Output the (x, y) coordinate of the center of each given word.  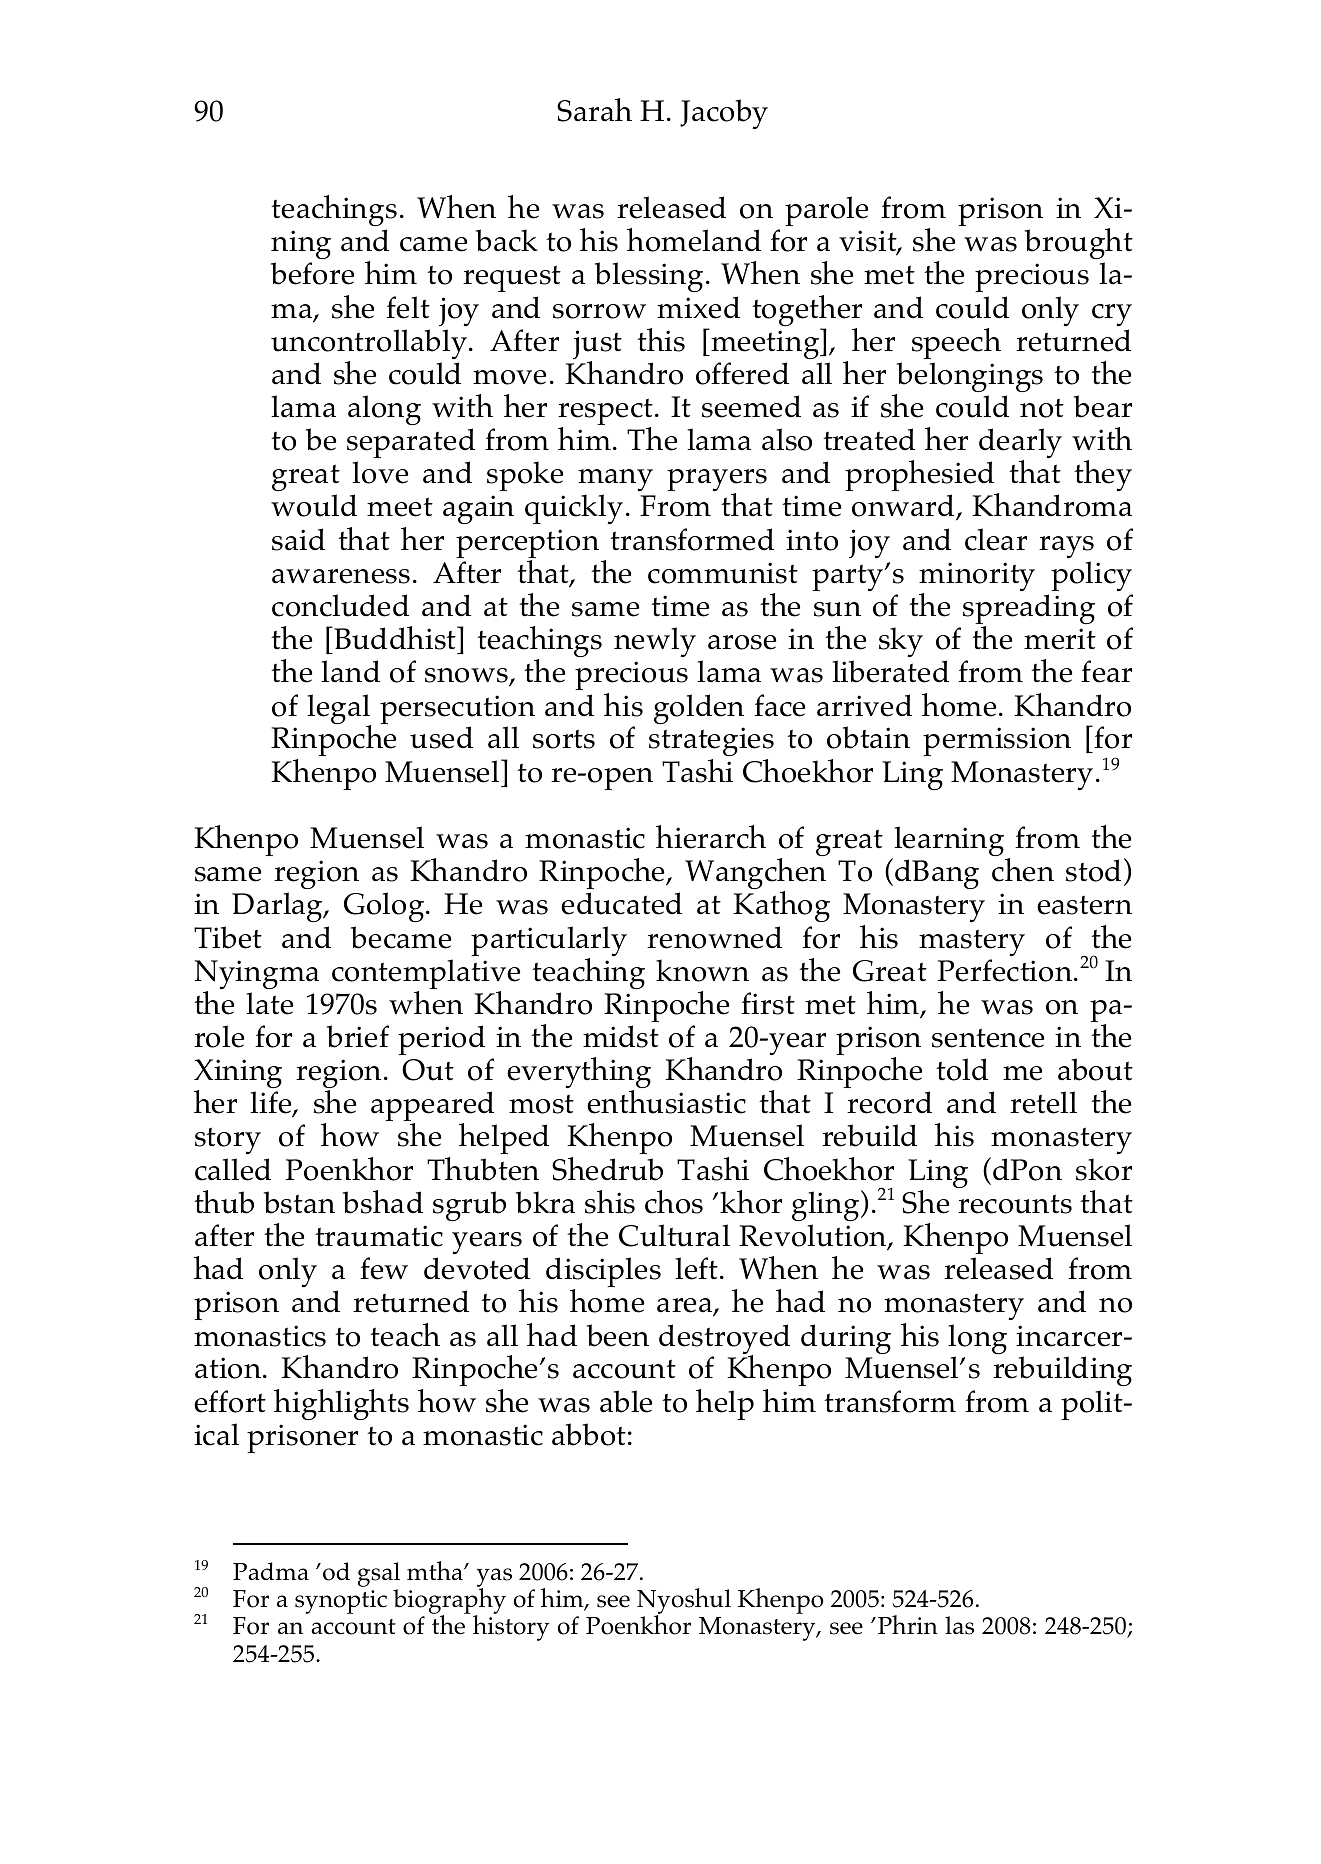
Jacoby (724, 114)
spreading (1029, 610)
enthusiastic (666, 1102)
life (272, 1104)
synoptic (341, 1602)
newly (655, 642)
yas (494, 1579)
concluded (340, 605)
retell (1043, 1102)
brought (1079, 243)
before (312, 273)
